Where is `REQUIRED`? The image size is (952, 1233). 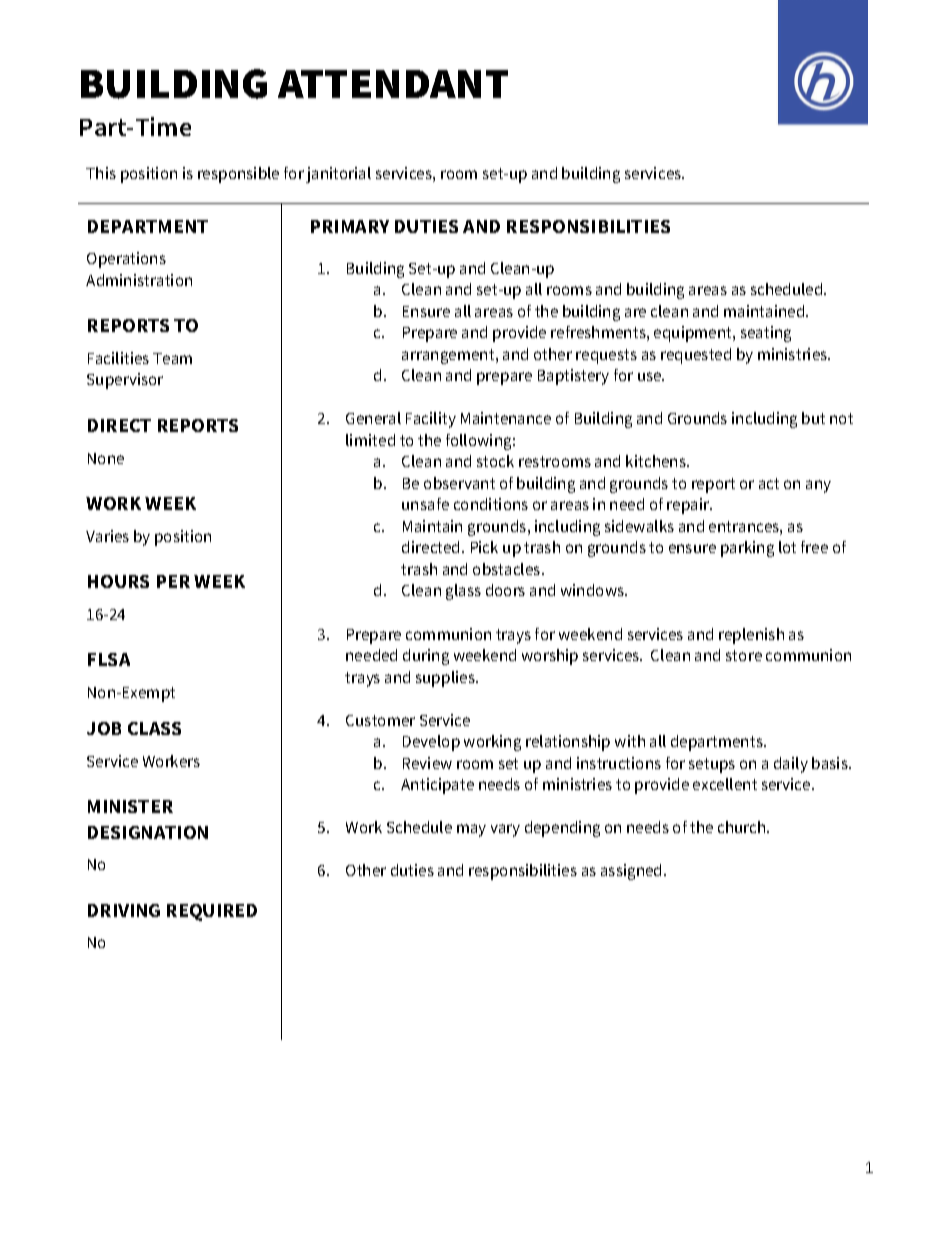
REQUIRED is located at coordinates (212, 912).
